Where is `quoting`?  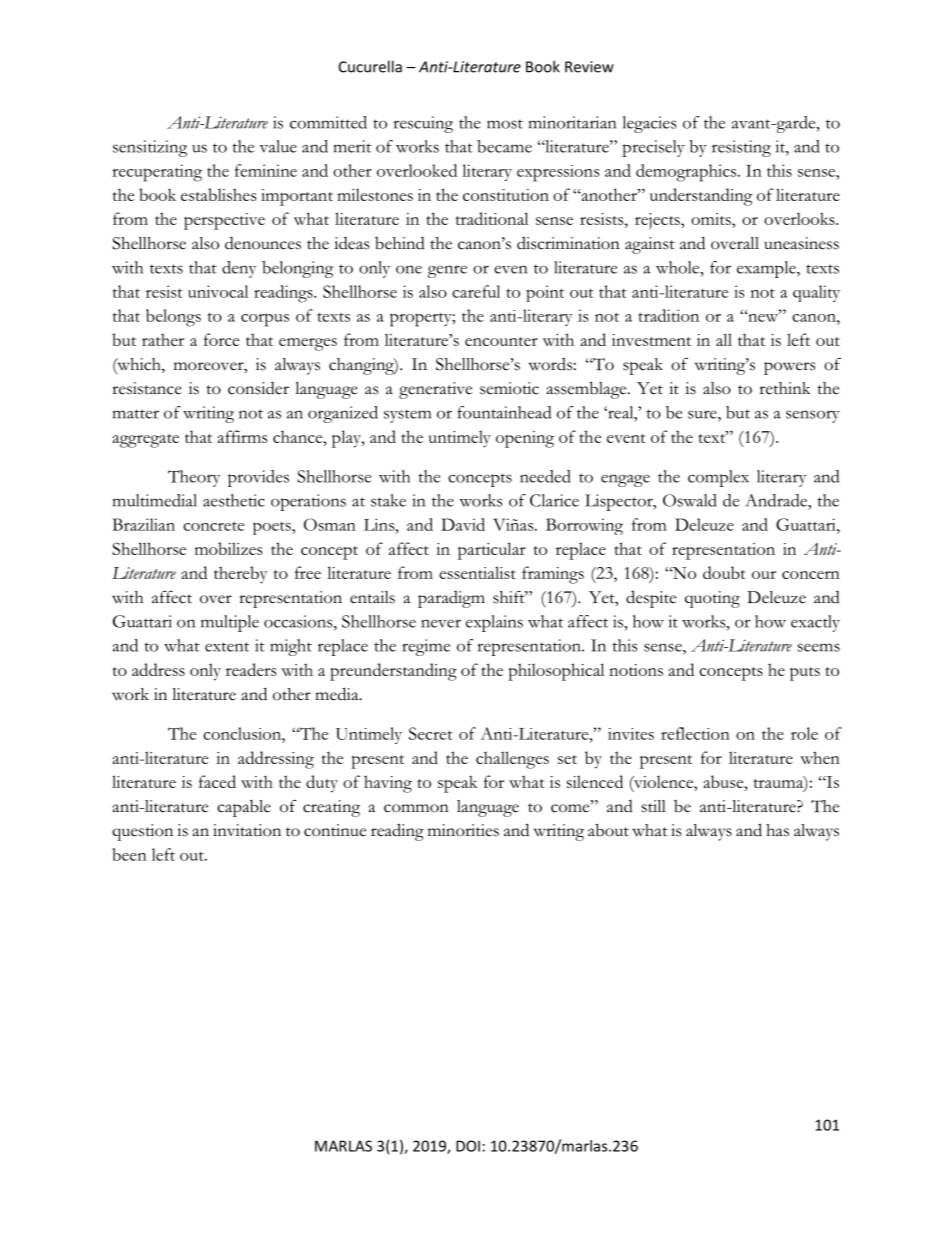
quoting is located at coordinates (712, 599).
